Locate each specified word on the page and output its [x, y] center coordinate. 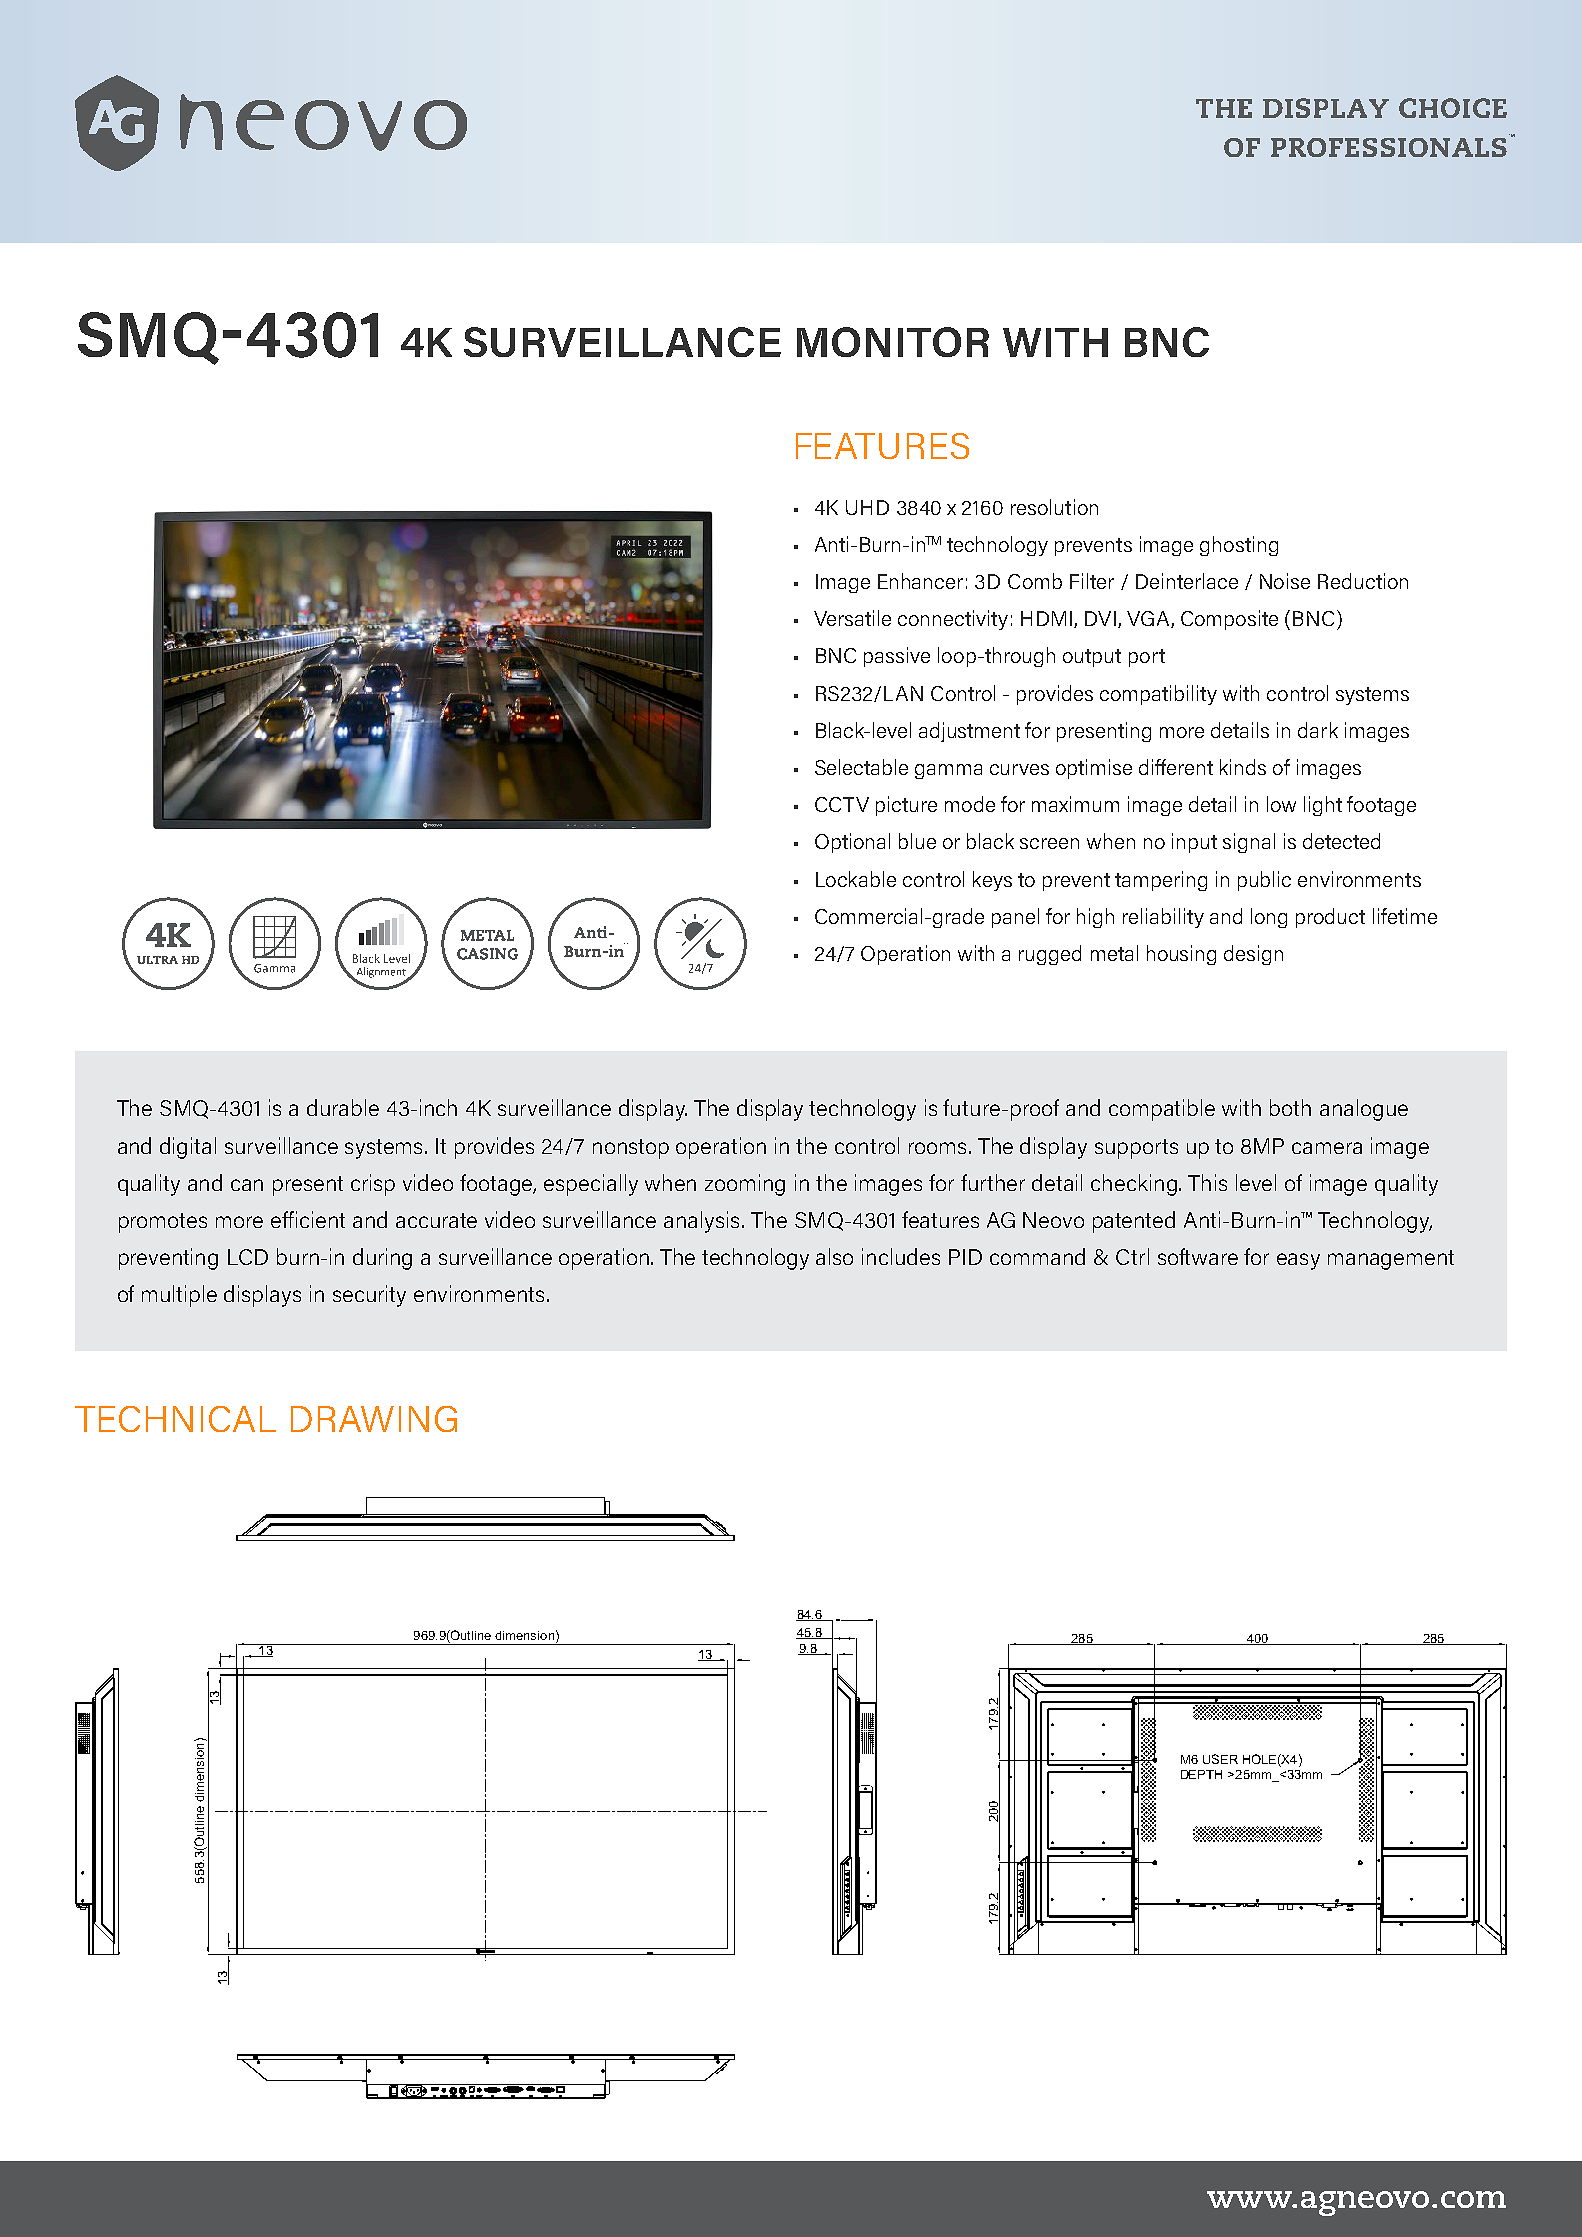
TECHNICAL [175, 1419]
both [1290, 1107]
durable [343, 1107]
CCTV [842, 804]
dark [1318, 730]
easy [1298, 1261]
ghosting [1239, 546]
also [834, 1256]
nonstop [631, 1149]
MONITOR [893, 342]
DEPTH [1201, 1774]
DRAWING [374, 1419]
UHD [867, 507]
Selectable [861, 767]
